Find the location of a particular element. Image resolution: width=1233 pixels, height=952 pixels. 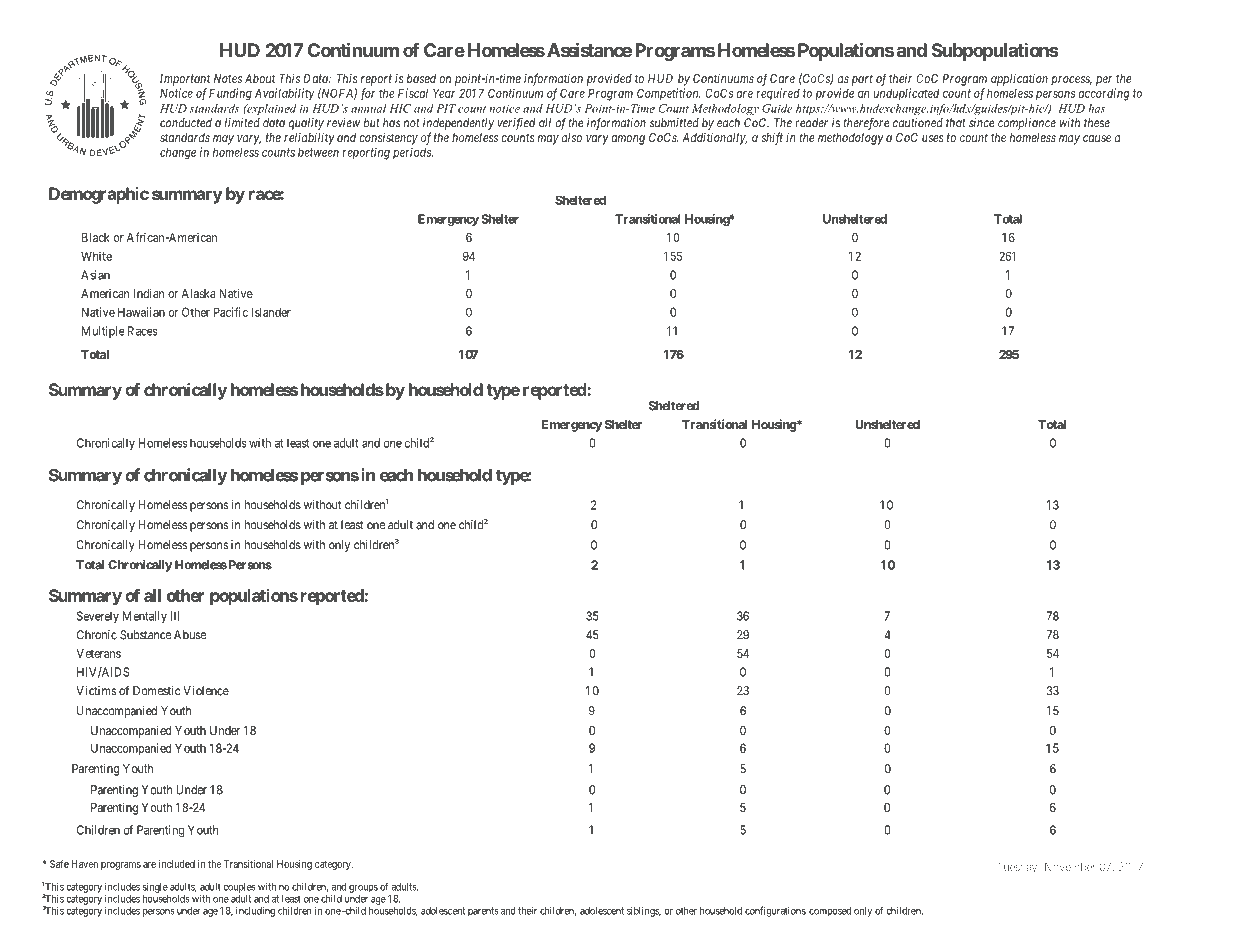

verified is located at coordinates (516, 124).
